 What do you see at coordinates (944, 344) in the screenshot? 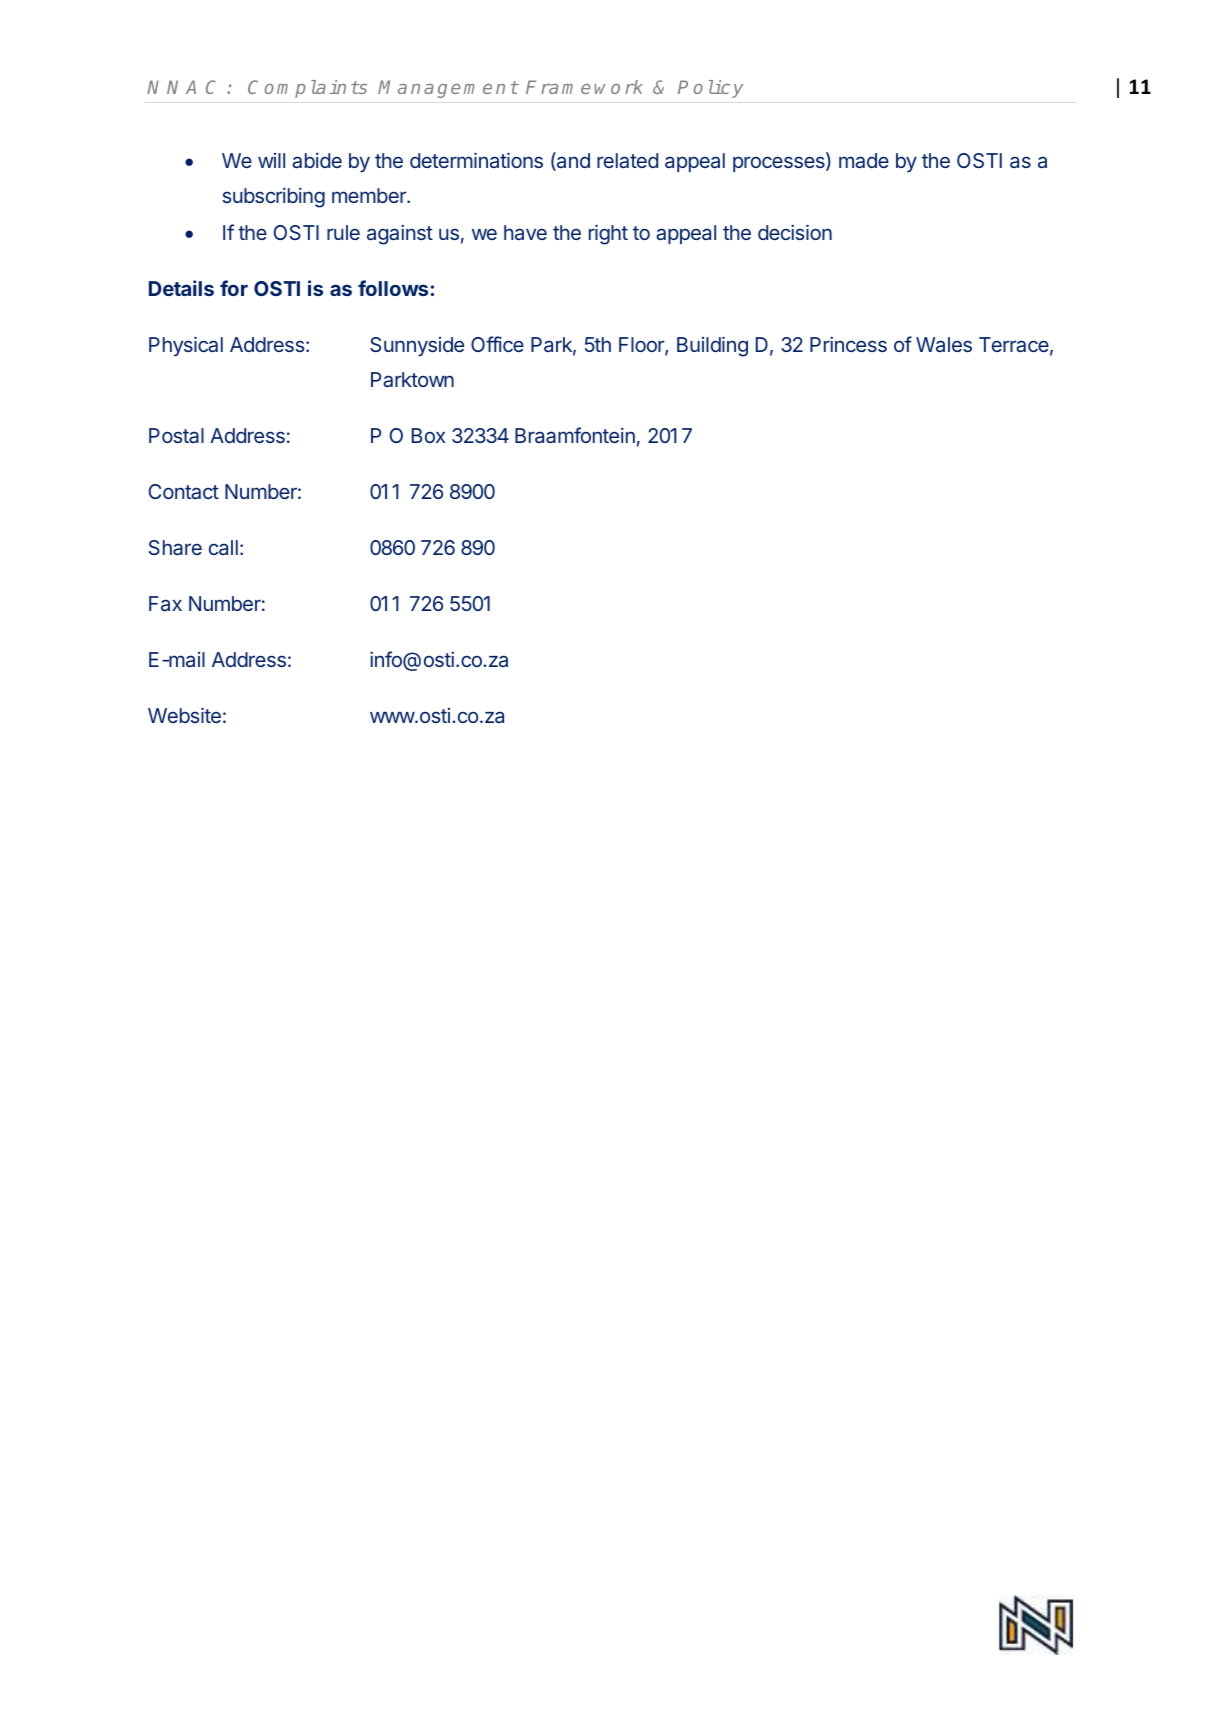
I see `Wales` at bounding box center [944, 344].
